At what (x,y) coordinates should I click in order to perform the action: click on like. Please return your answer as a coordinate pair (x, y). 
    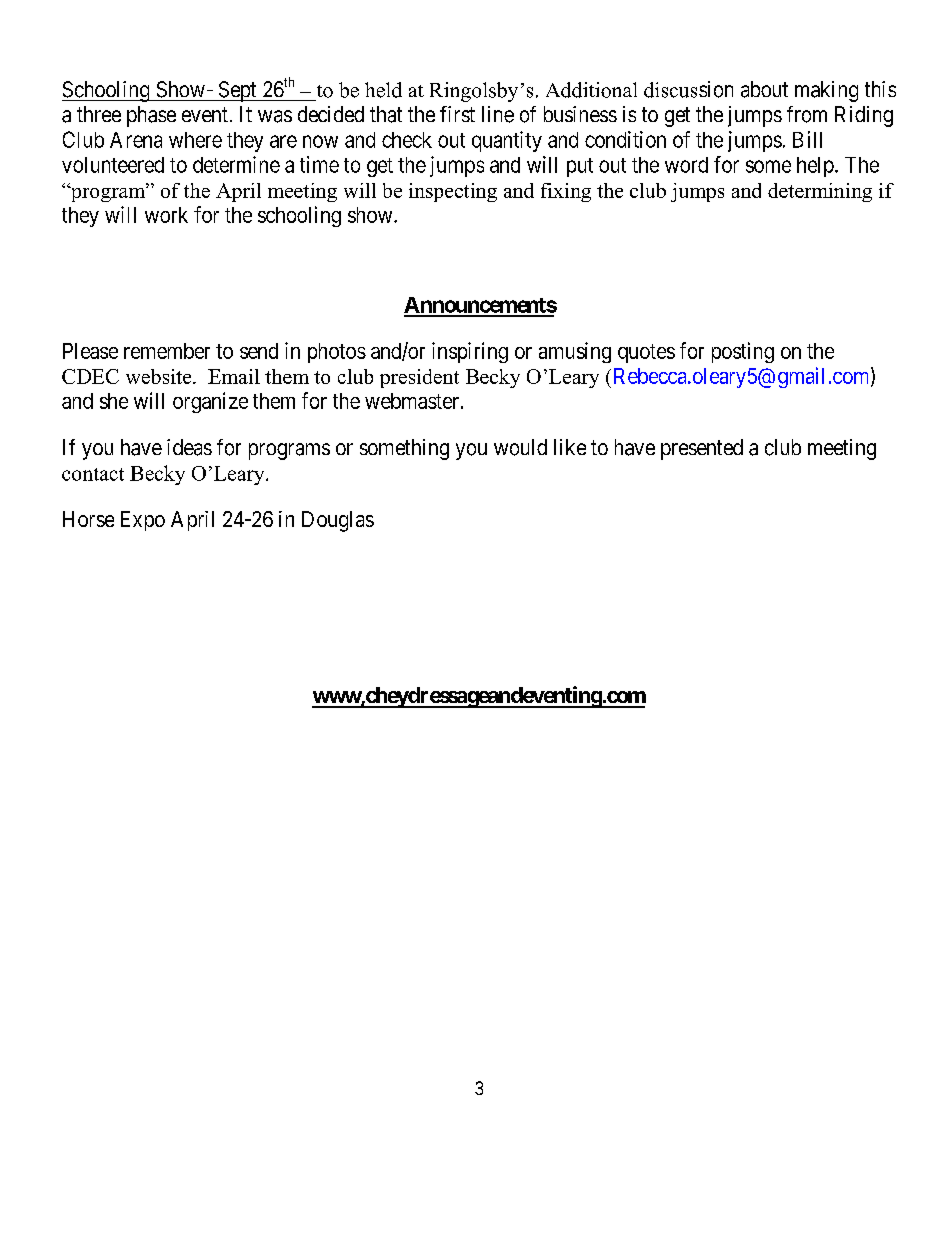
    Looking at the image, I should click on (570, 447).
